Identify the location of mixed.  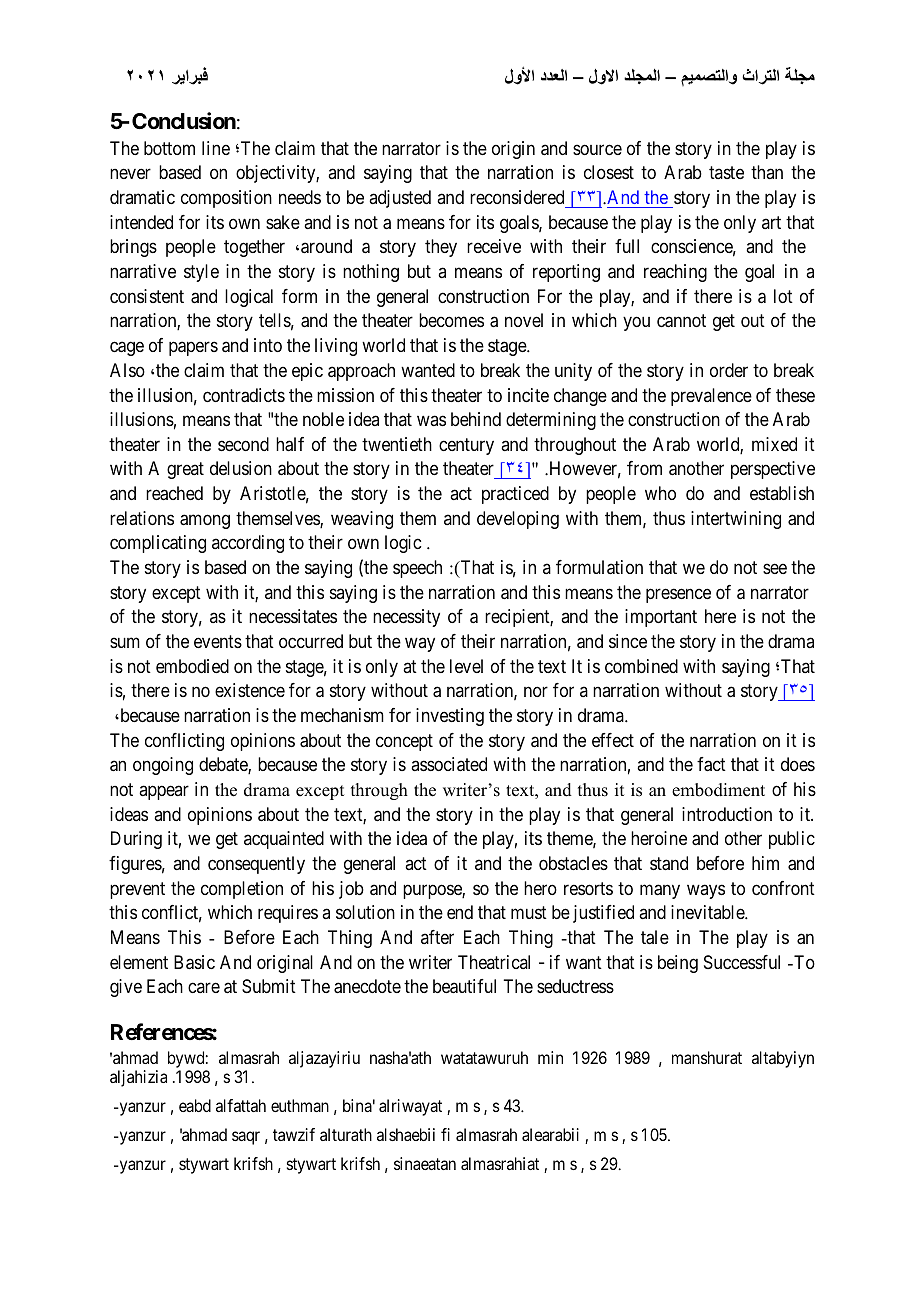
(774, 444).
